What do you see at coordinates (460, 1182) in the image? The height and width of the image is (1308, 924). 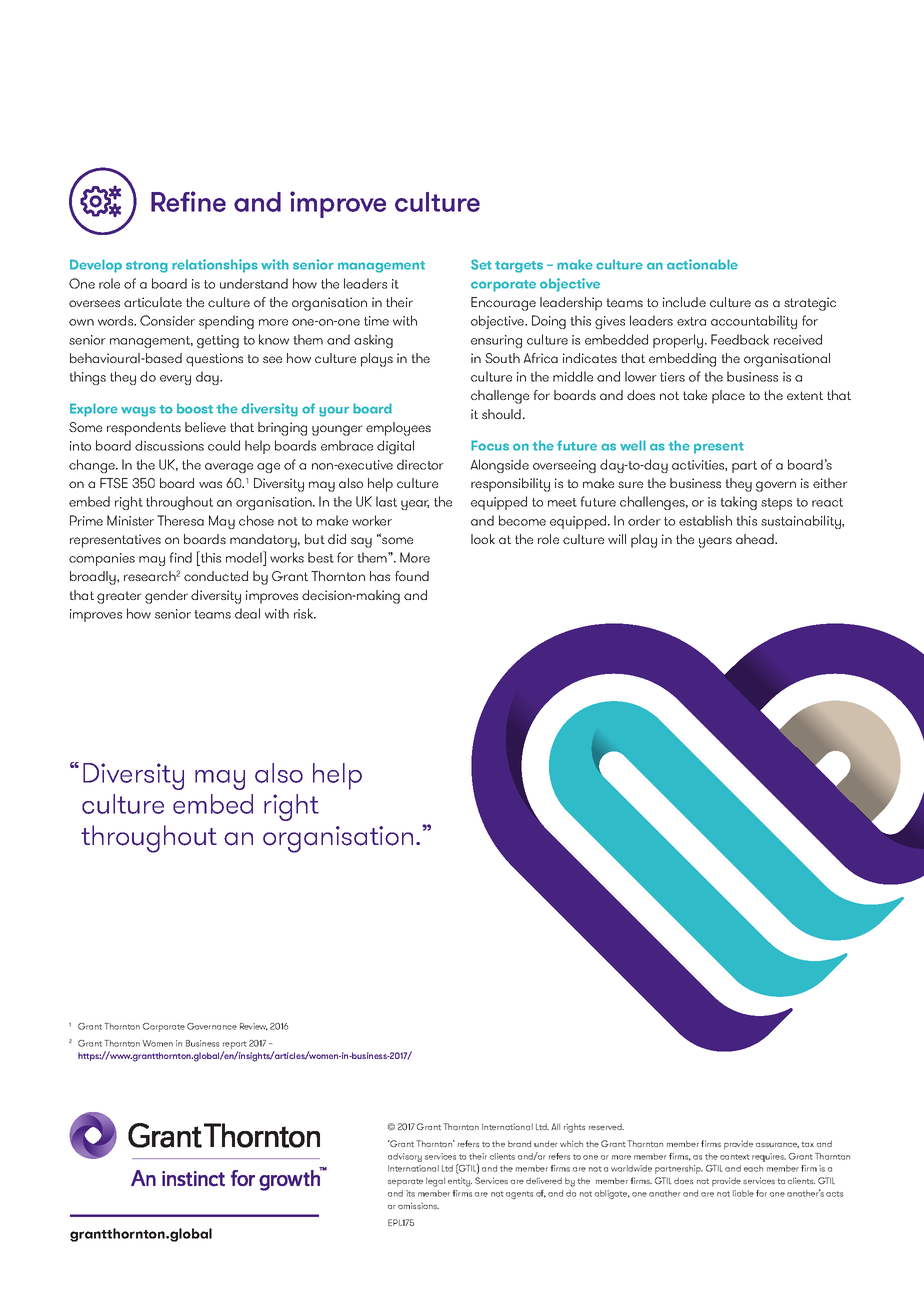 I see `entity` at bounding box center [460, 1182].
